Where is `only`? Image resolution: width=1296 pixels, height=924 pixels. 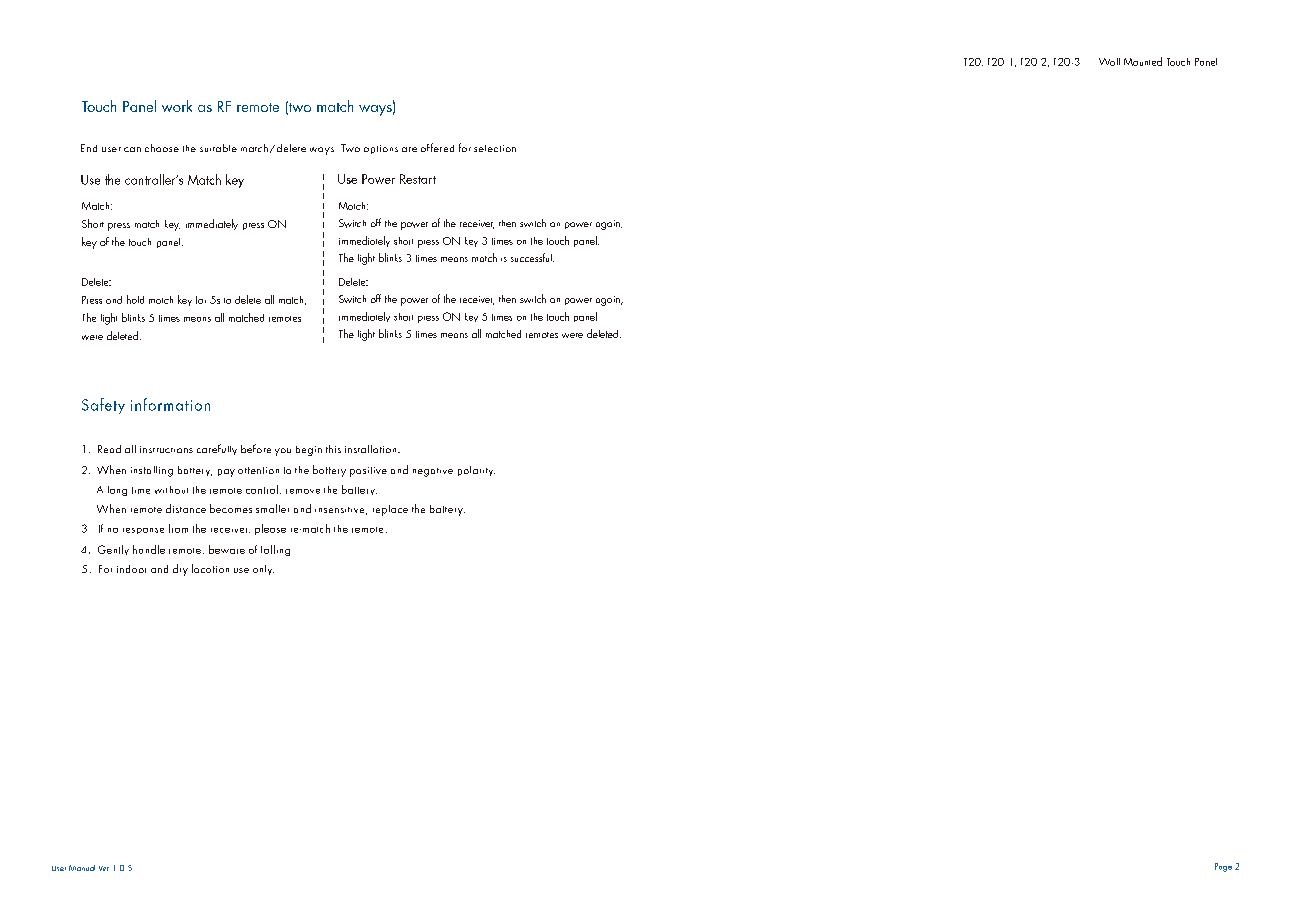 only is located at coordinates (263, 570).
